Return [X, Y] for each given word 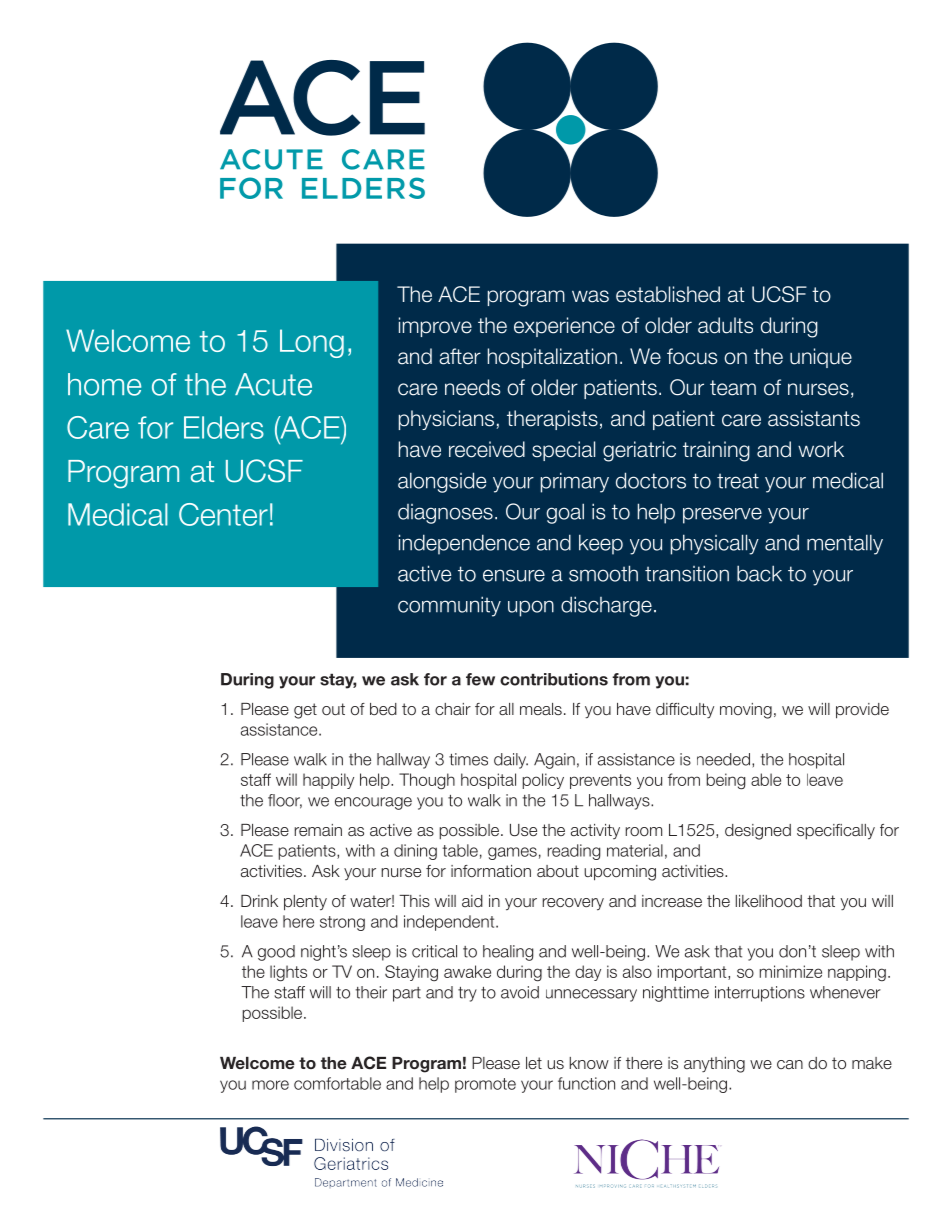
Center [223, 514]
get [305, 711]
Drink [259, 901]
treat [738, 481]
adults [725, 325]
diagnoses [445, 514]
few [480, 679]
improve [435, 327]
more [270, 1085]
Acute [273, 384]
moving [746, 711]
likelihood [769, 901]
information [491, 871]
